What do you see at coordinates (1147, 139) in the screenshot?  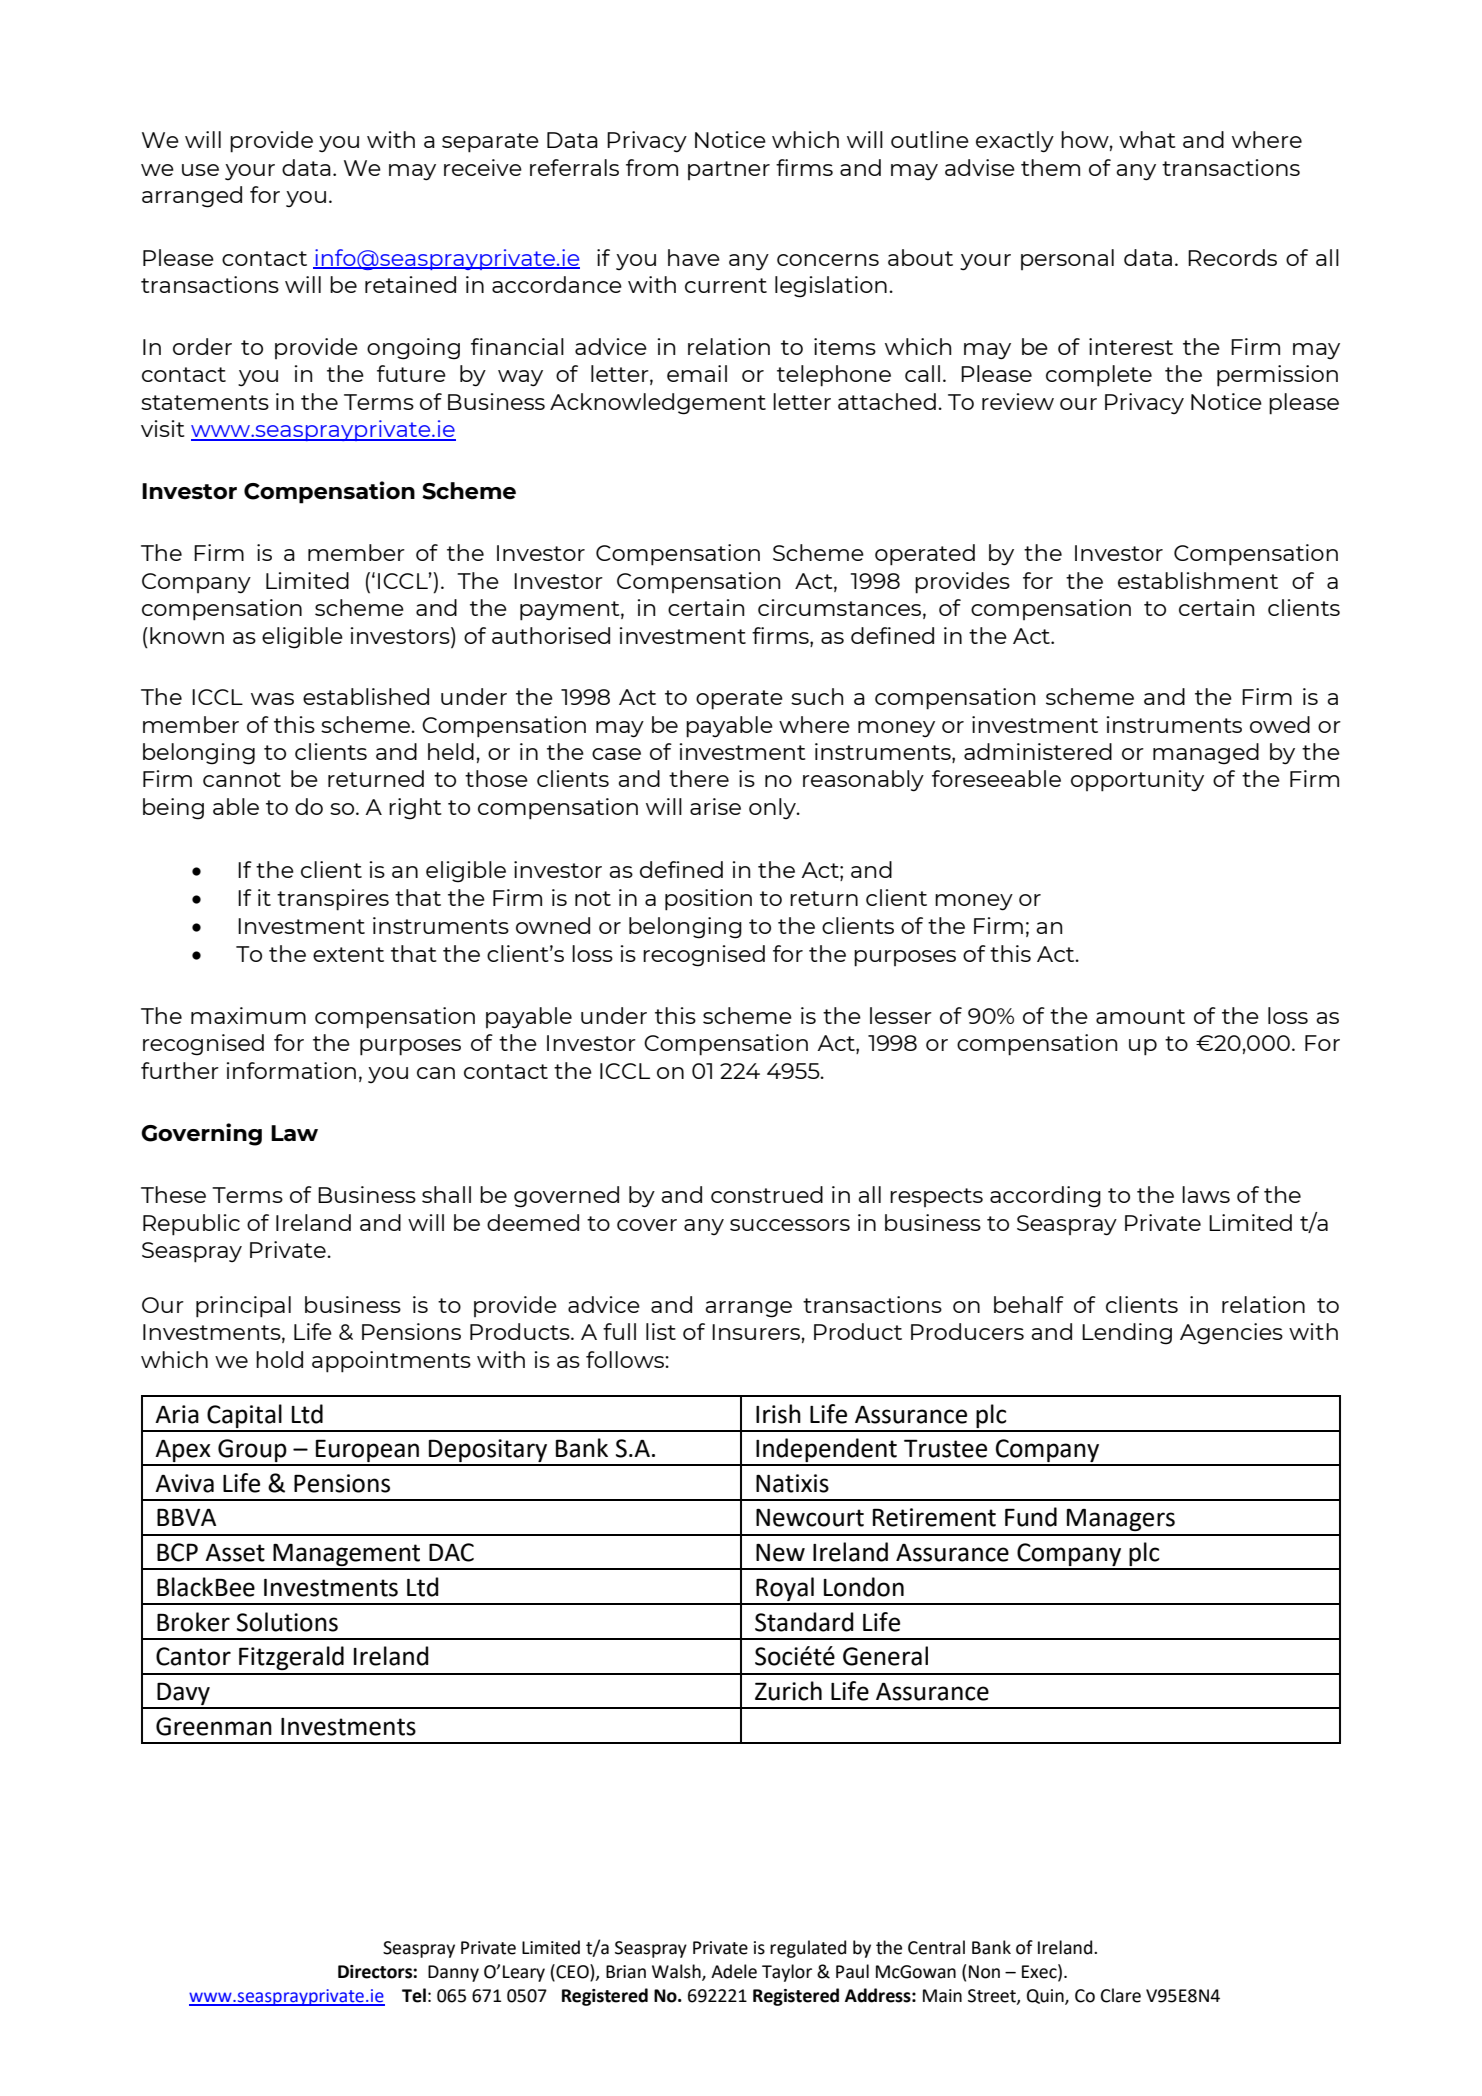 I see `what` at bounding box center [1147, 139].
